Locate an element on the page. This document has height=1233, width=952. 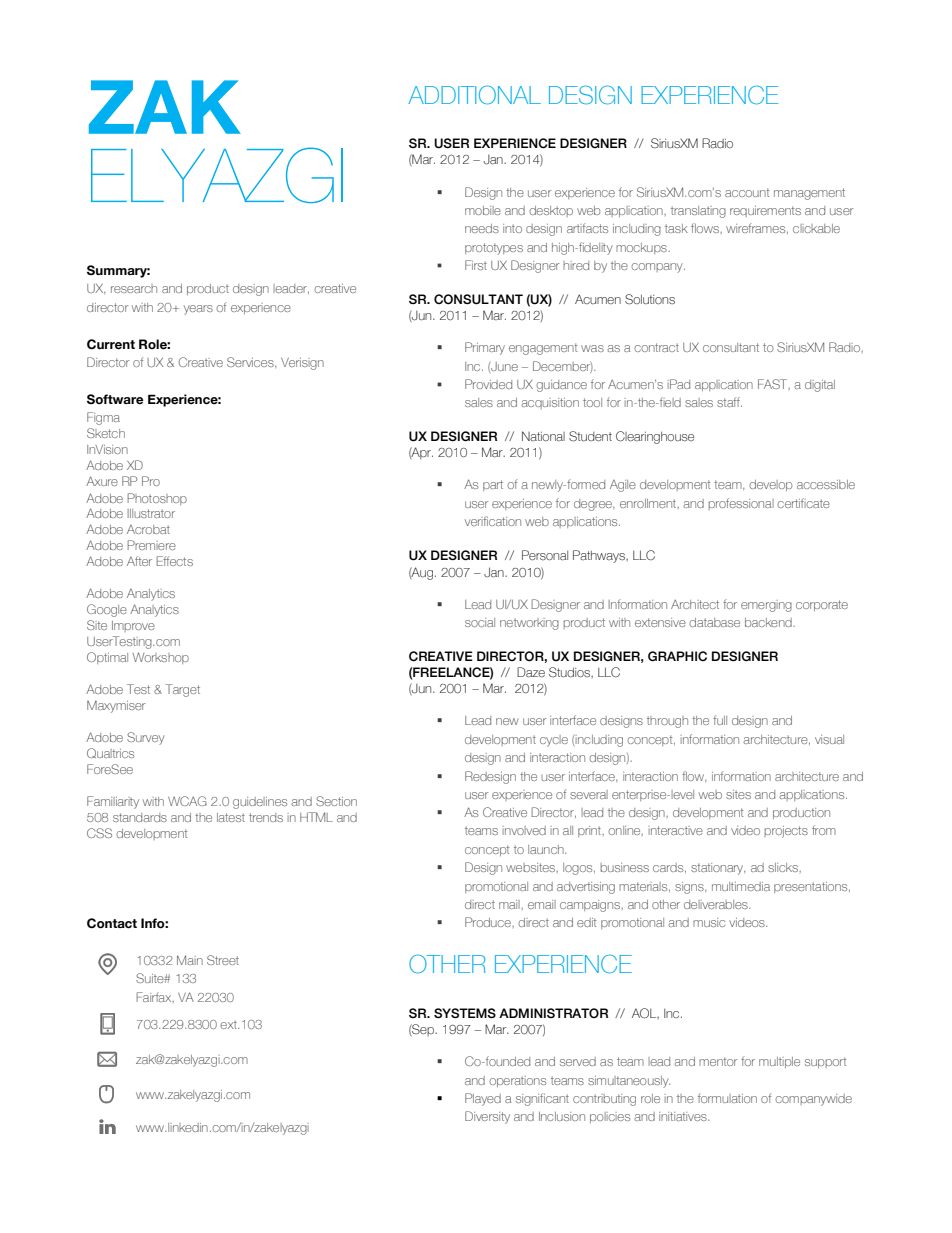
social is located at coordinates (480, 622).
